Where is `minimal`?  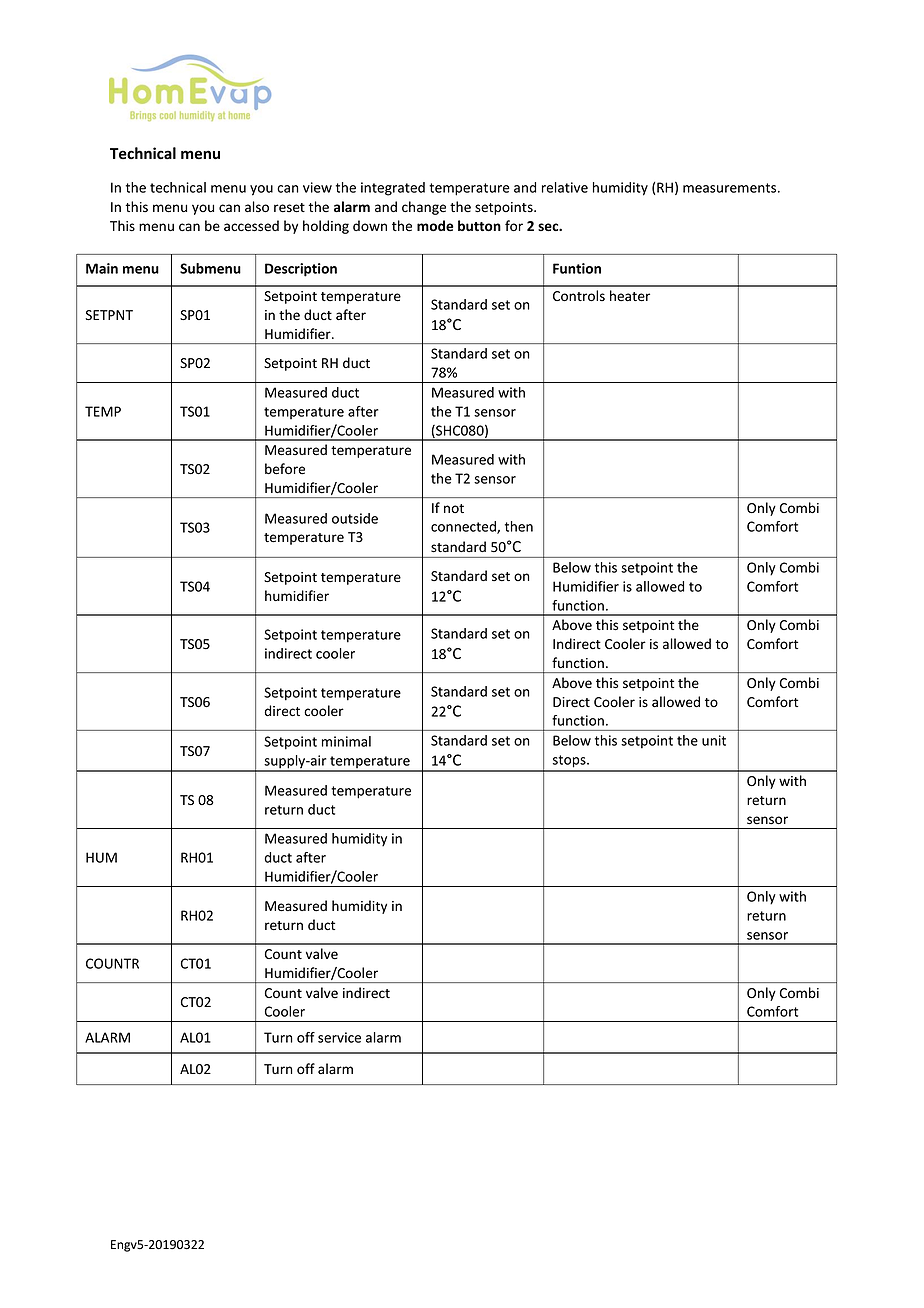
minimal is located at coordinates (346, 741).
